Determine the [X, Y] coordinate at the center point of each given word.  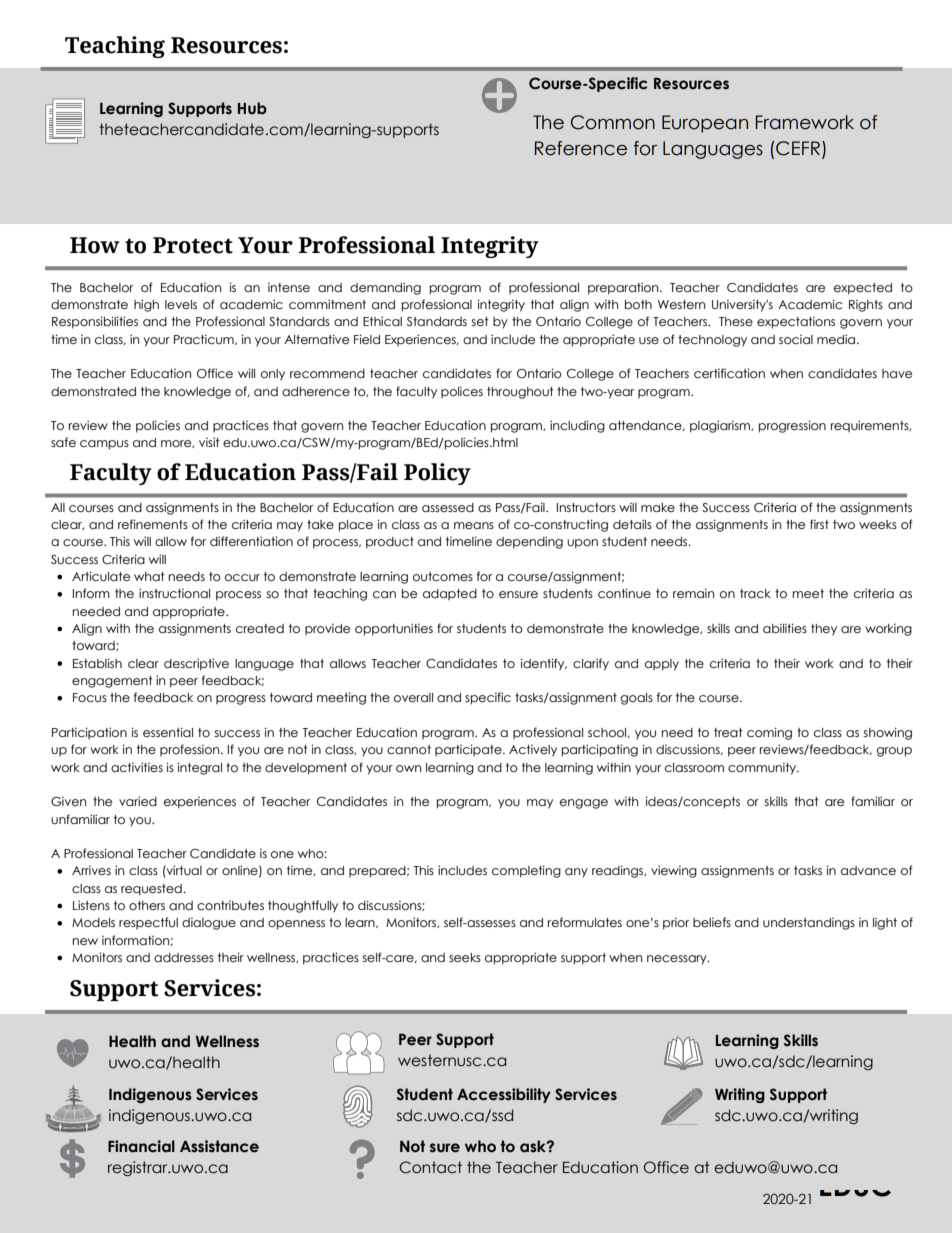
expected [863, 289]
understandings [809, 924]
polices [462, 392]
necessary [678, 960]
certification [729, 373]
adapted [450, 594]
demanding [385, 288]
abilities [785, 628]
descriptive [196, 664]
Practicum [205, 340]
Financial [141, 1146]
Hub [252, 108]
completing [526, 871]
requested [152, 890]
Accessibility [504, 1095]
